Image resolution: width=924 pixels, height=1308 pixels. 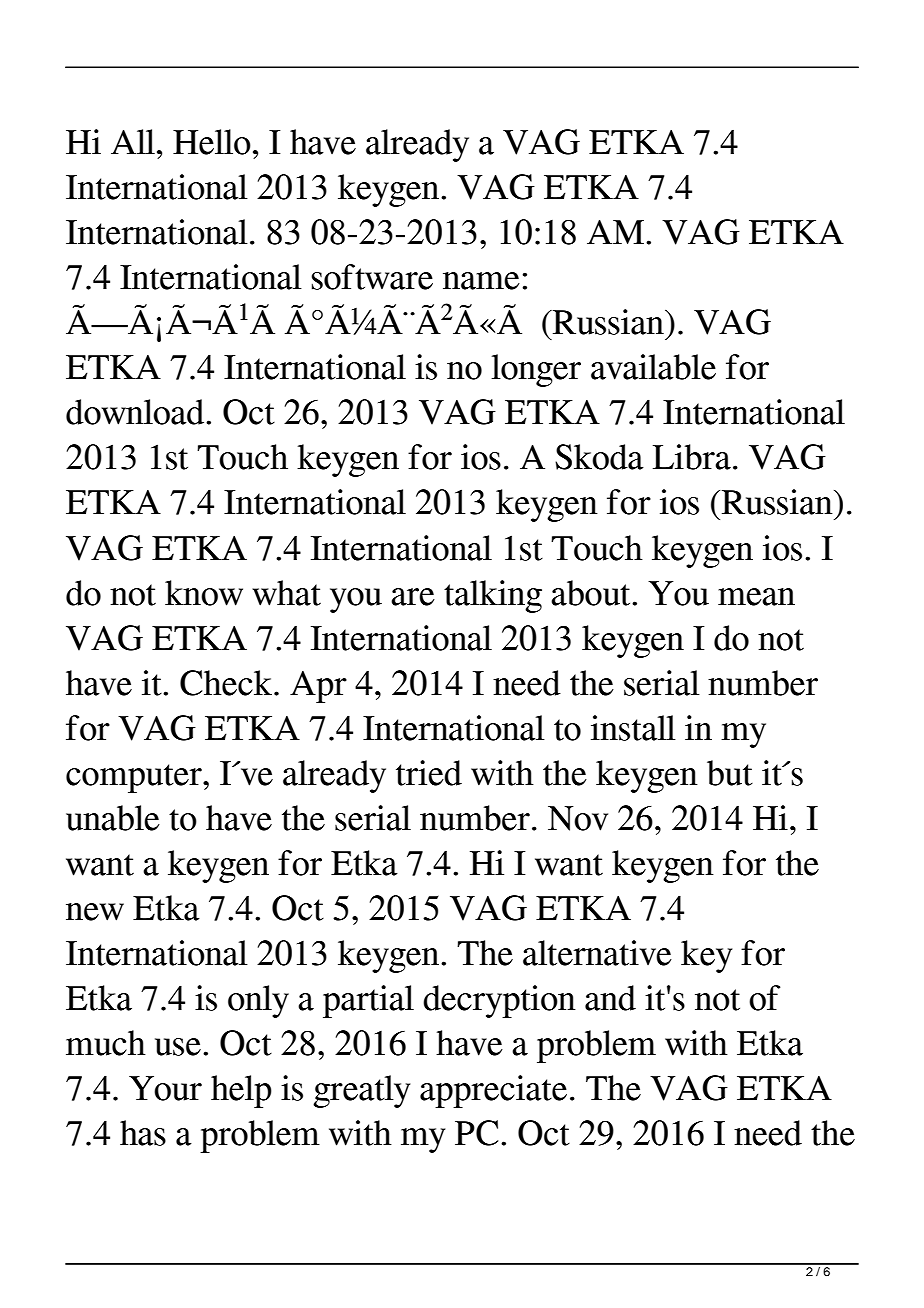 I want to click on Your, so click(x=165, y=1088).
